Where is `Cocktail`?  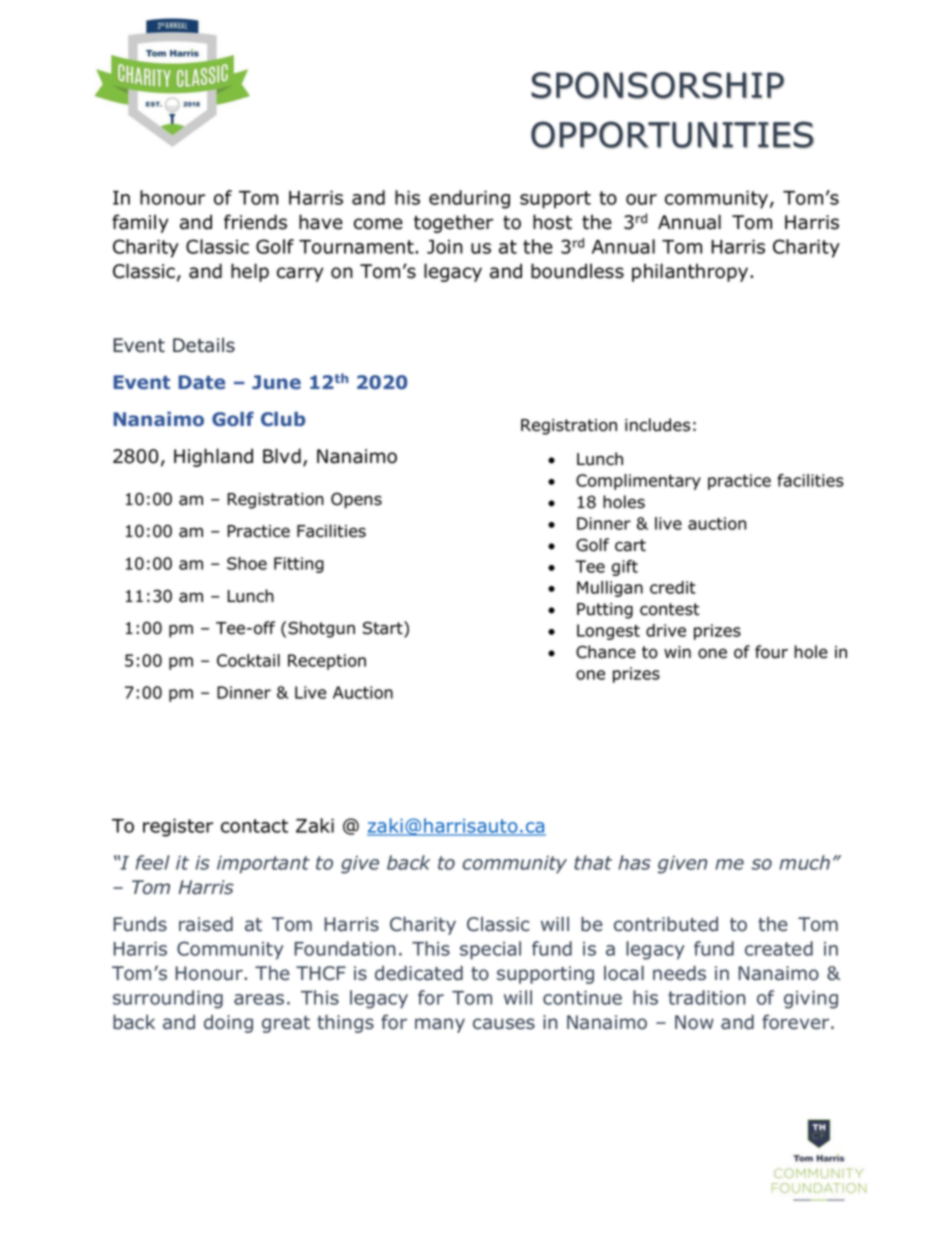
Cocktail is located at coordinates (248, 660).
